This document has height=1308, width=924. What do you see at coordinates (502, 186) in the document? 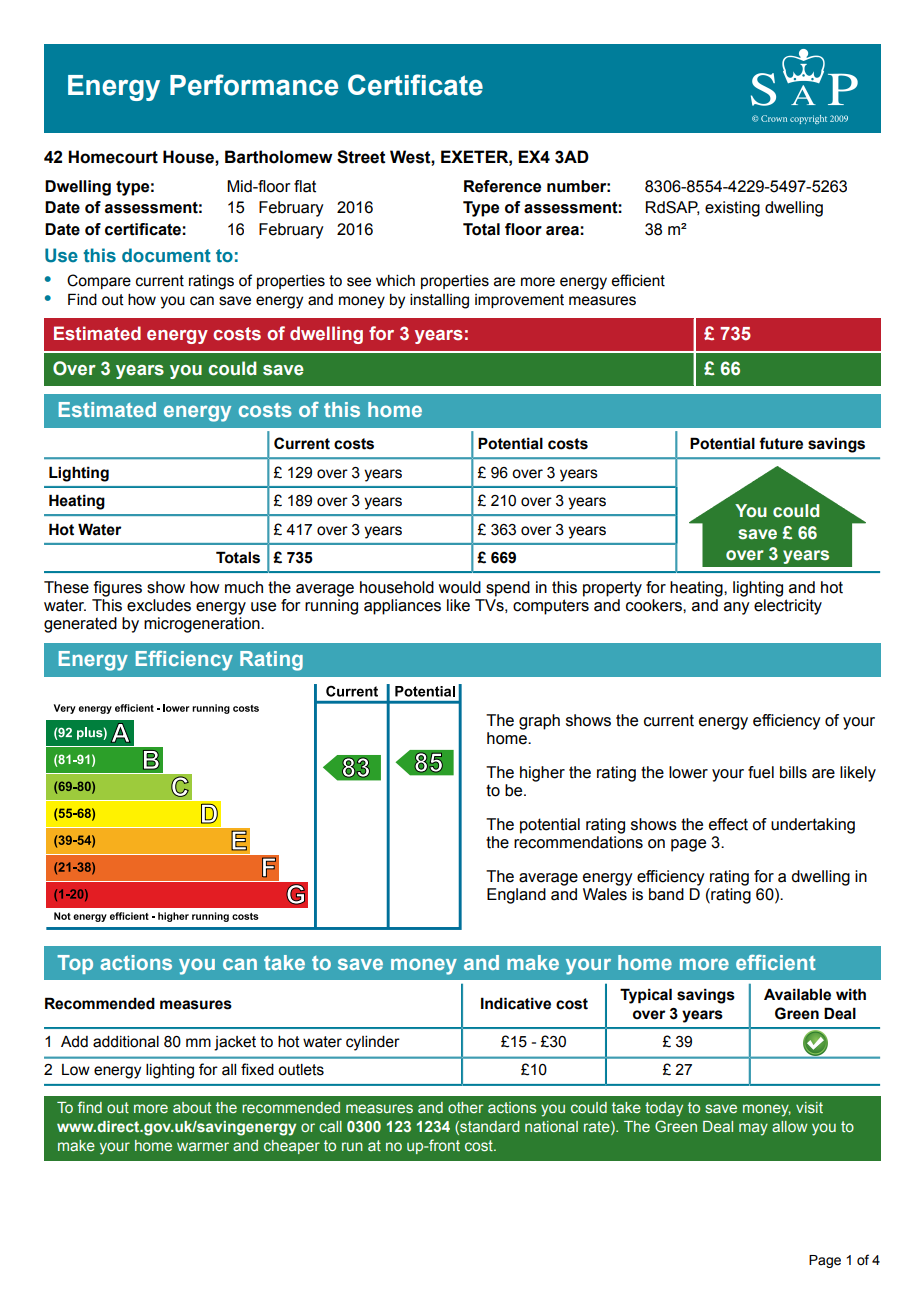
I see `Reference` at bounding box center [502, 186].
